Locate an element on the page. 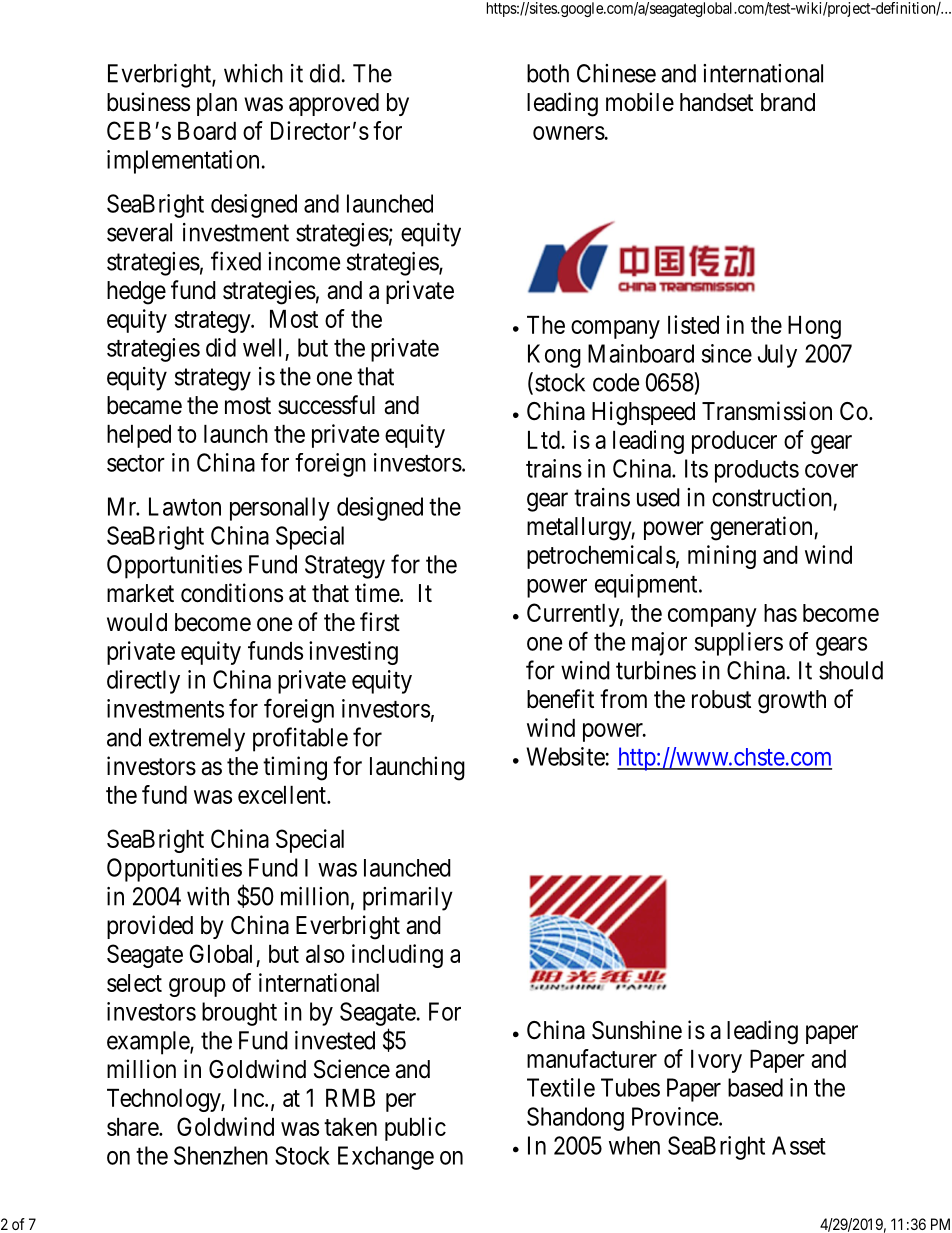 The height and width of the page is (1233, 952). producer is located at coordinates (734, 442).
